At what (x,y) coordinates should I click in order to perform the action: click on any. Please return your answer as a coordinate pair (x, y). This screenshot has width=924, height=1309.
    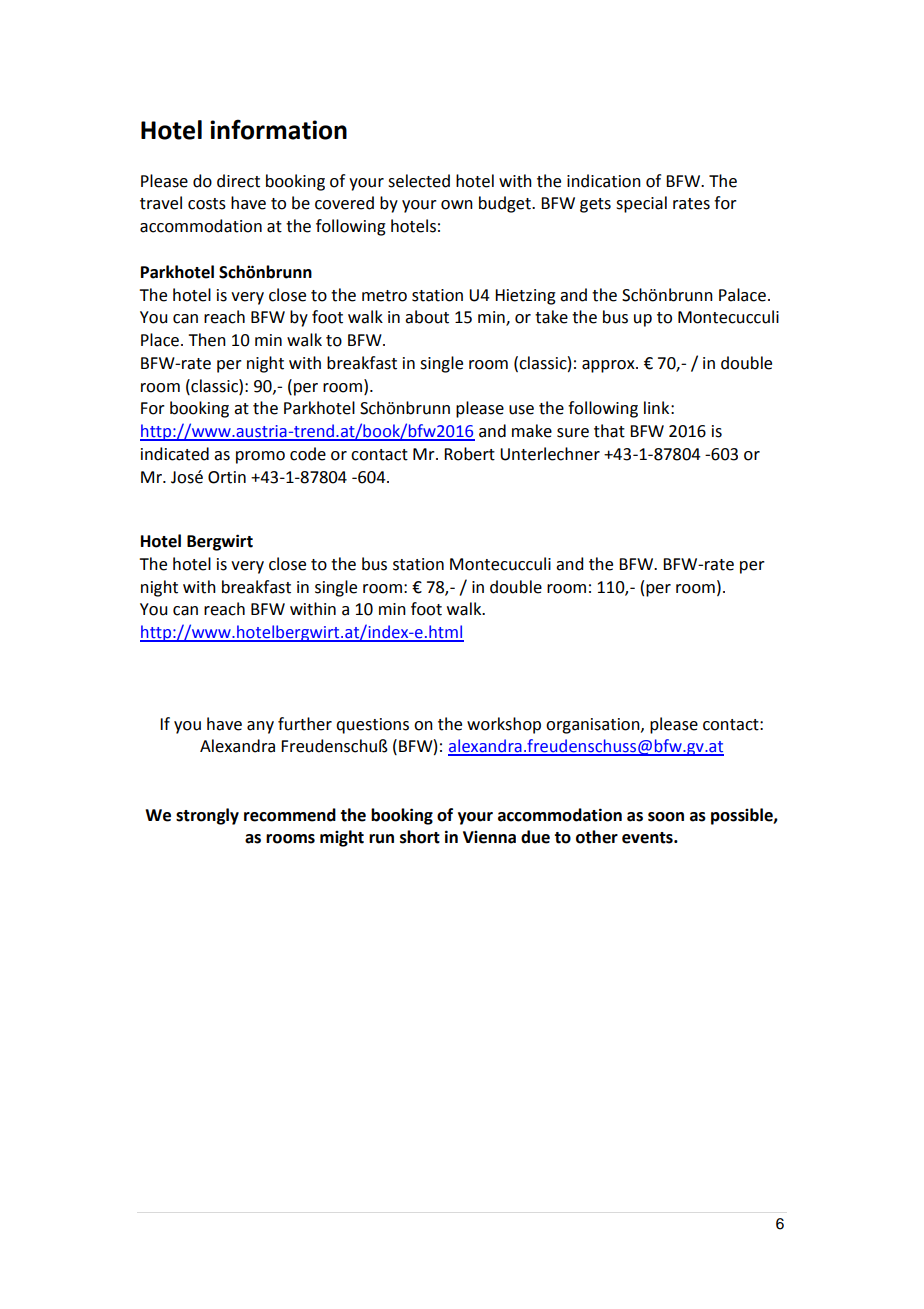
    Looking at the image, I should click on (260, 727).
